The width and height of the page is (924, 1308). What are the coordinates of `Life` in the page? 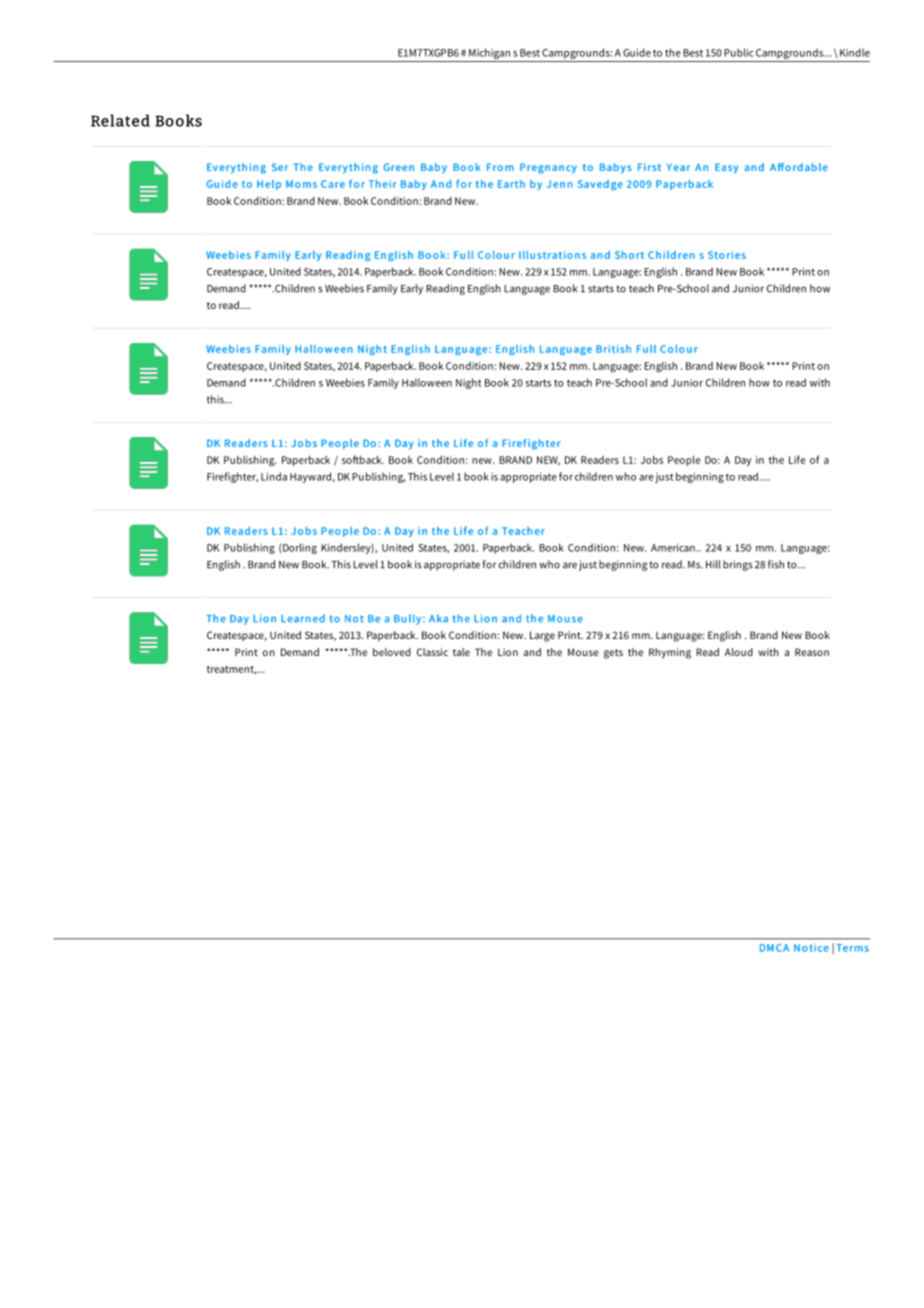 It's located at (797, 459).
